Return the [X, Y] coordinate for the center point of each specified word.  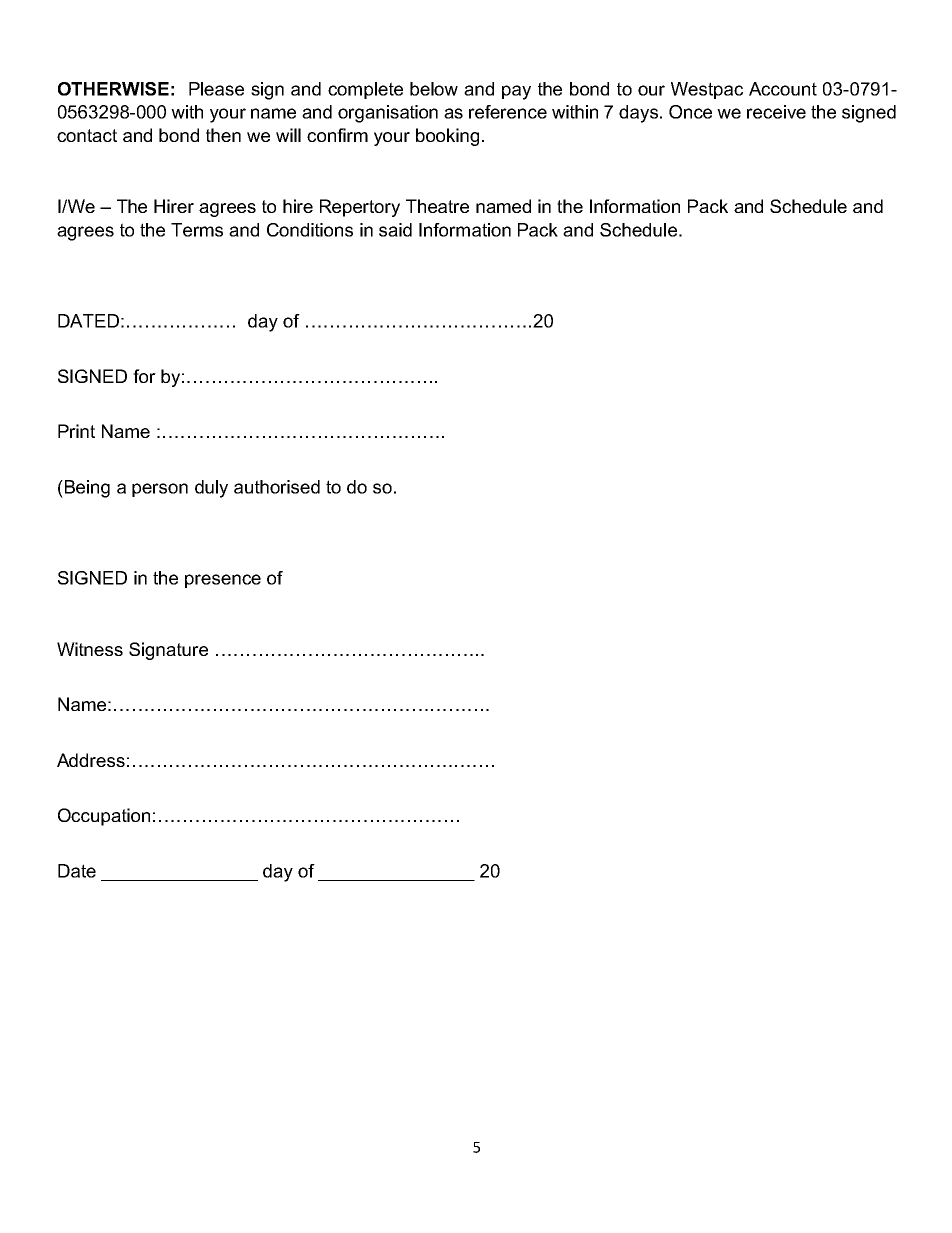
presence [223, 581]
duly [211, 489]
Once [690, 112]
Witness [90, 649]
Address [91, 760]
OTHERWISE [113, 89]
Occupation [104, 817]
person [160, 490]
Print [76, 431]
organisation [388, 114]
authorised [277, 487]
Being [86, 489]
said [395, 230]
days [640, 114]
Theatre [437, 206]
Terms [197, 230]
